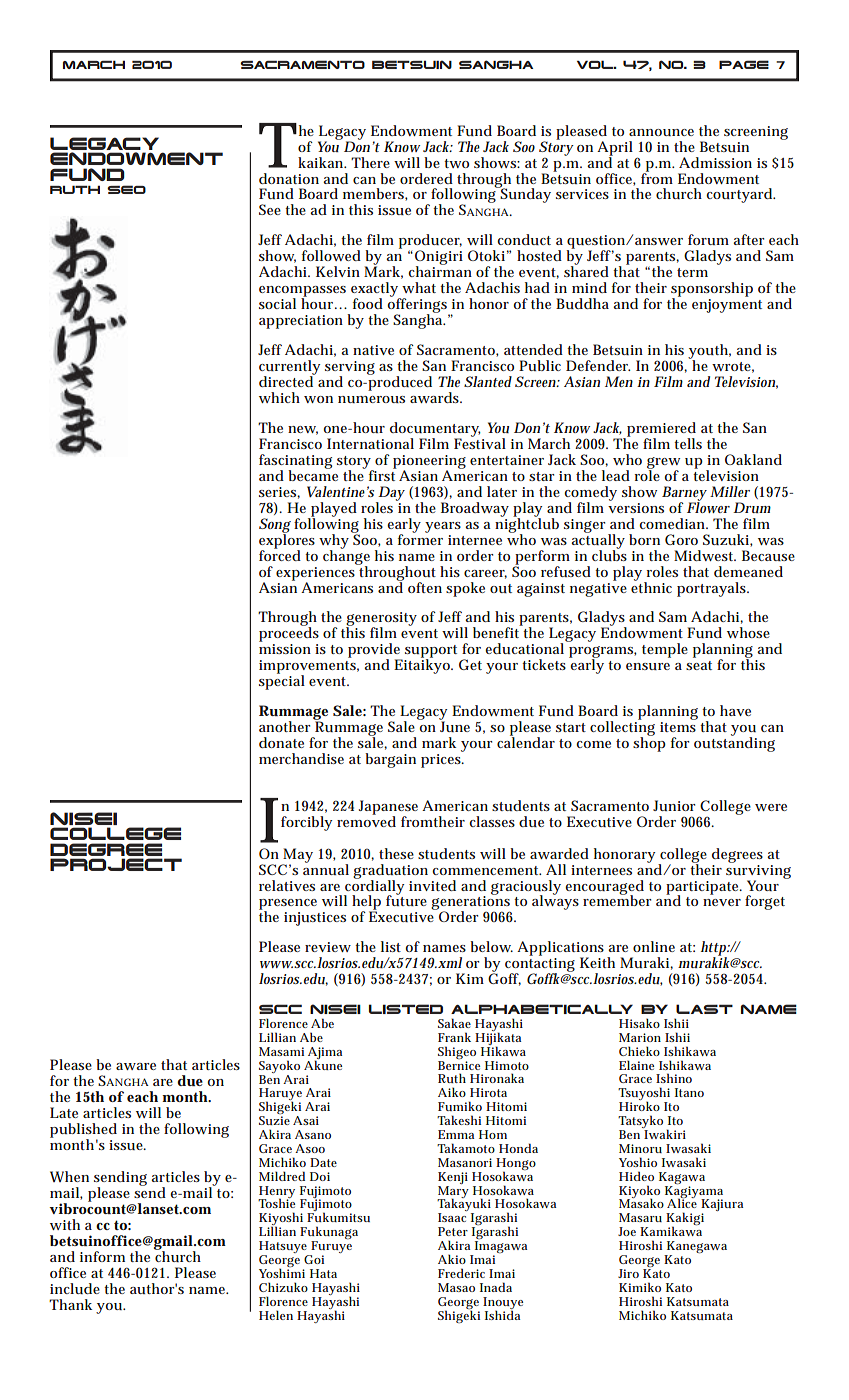 The width and height of the page is (849, 1400). I want to click on support, so click(431, 652).
